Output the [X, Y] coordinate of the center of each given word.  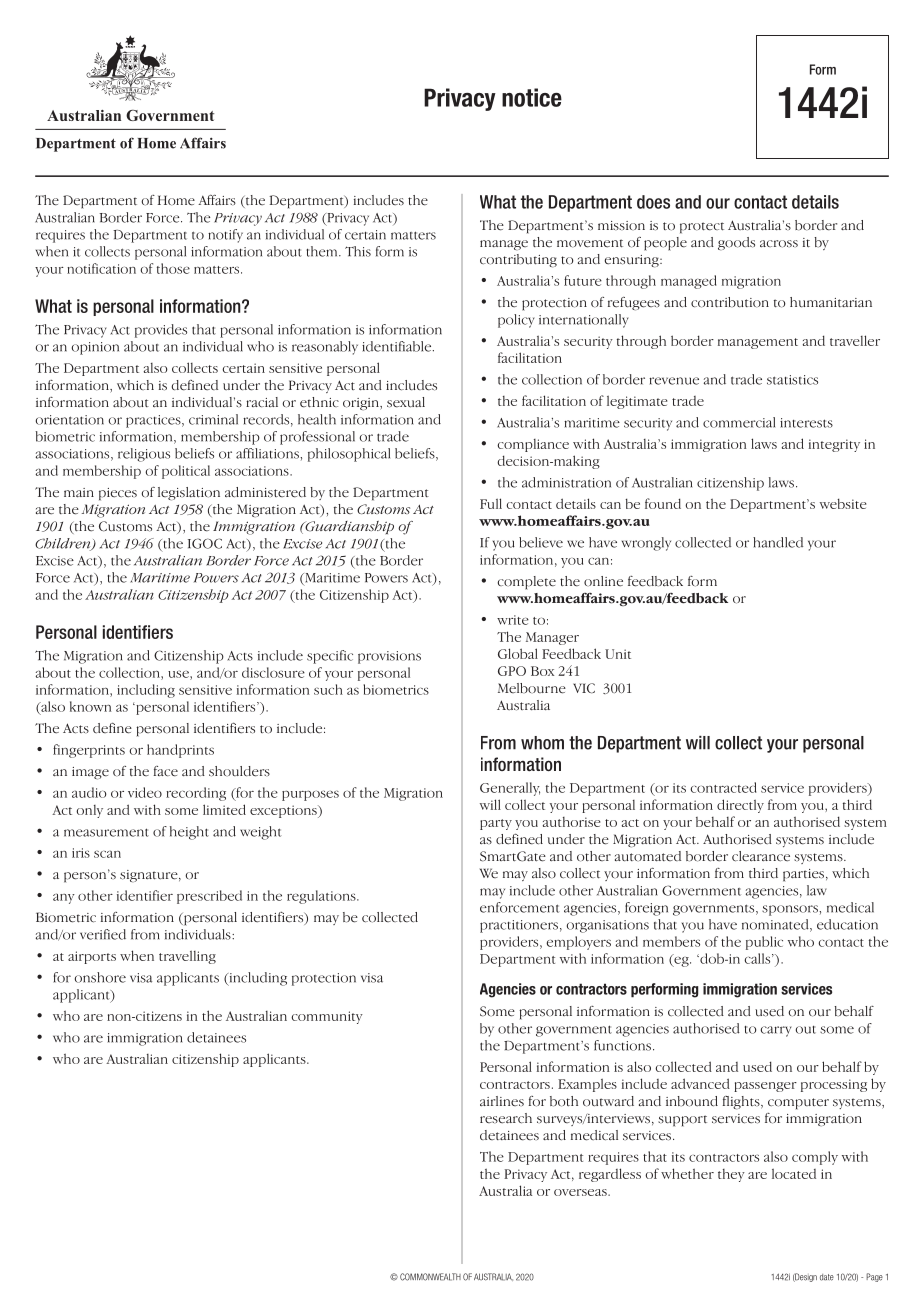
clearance [761, 856]
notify [225, 236]
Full [491, 503]
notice [532, 97]
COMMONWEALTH [430, 1277]
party [496, 824]
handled [778, 542]
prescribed [209, 897]
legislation [189, 494]
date [827, 1277]
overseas [581, 1192]
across [779, 244]
